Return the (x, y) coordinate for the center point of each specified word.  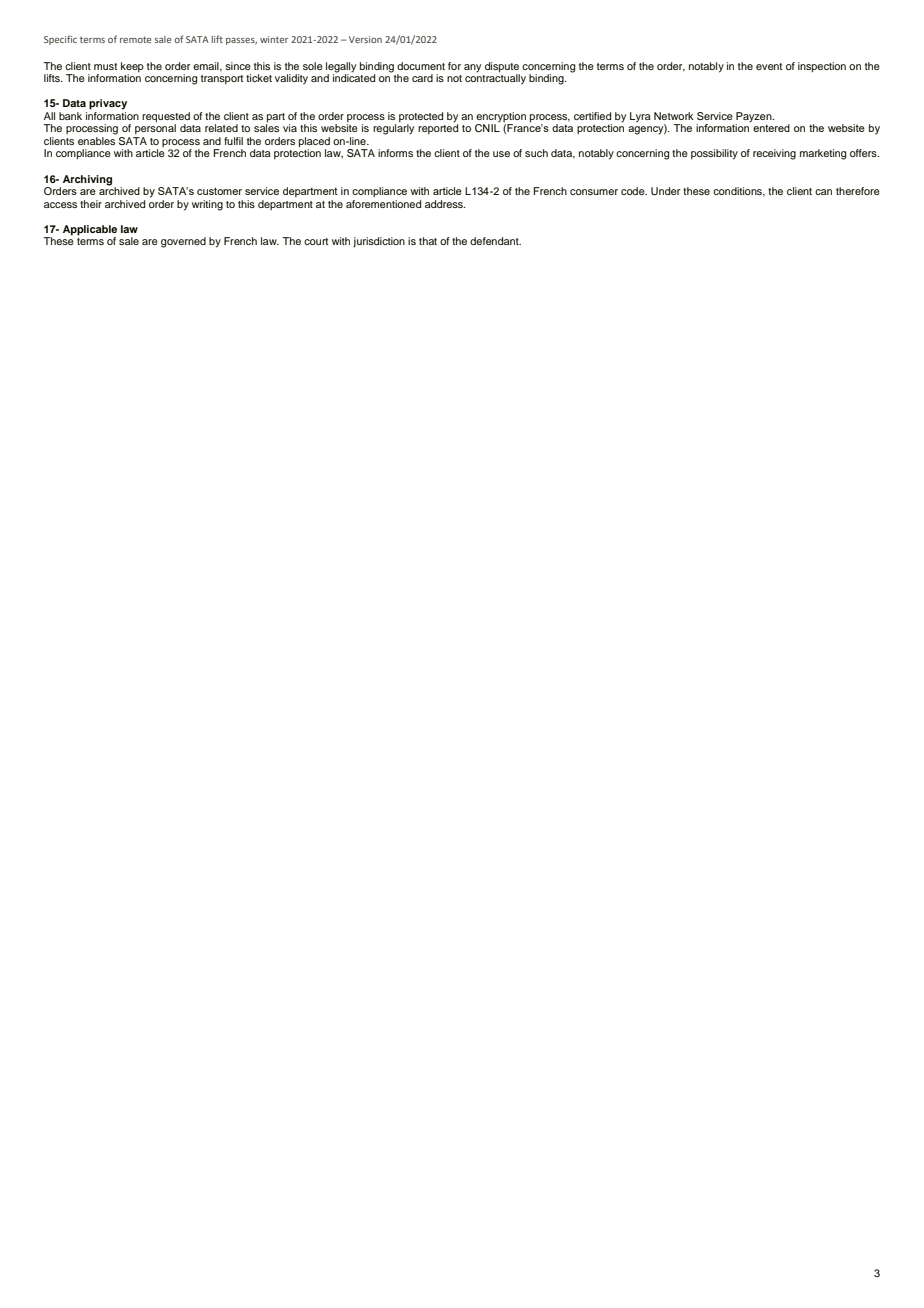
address (445, 204)
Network (674, 116)
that (428, 241)
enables (96, 141)
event (769, 66)
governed (183, 242)
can (823, 192)
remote (135, 39)
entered (771, 128)
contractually (495, 78)
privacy (108, 104)
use (501, 154)
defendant (495, 241)
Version (365, 39)
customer (219, 191)
